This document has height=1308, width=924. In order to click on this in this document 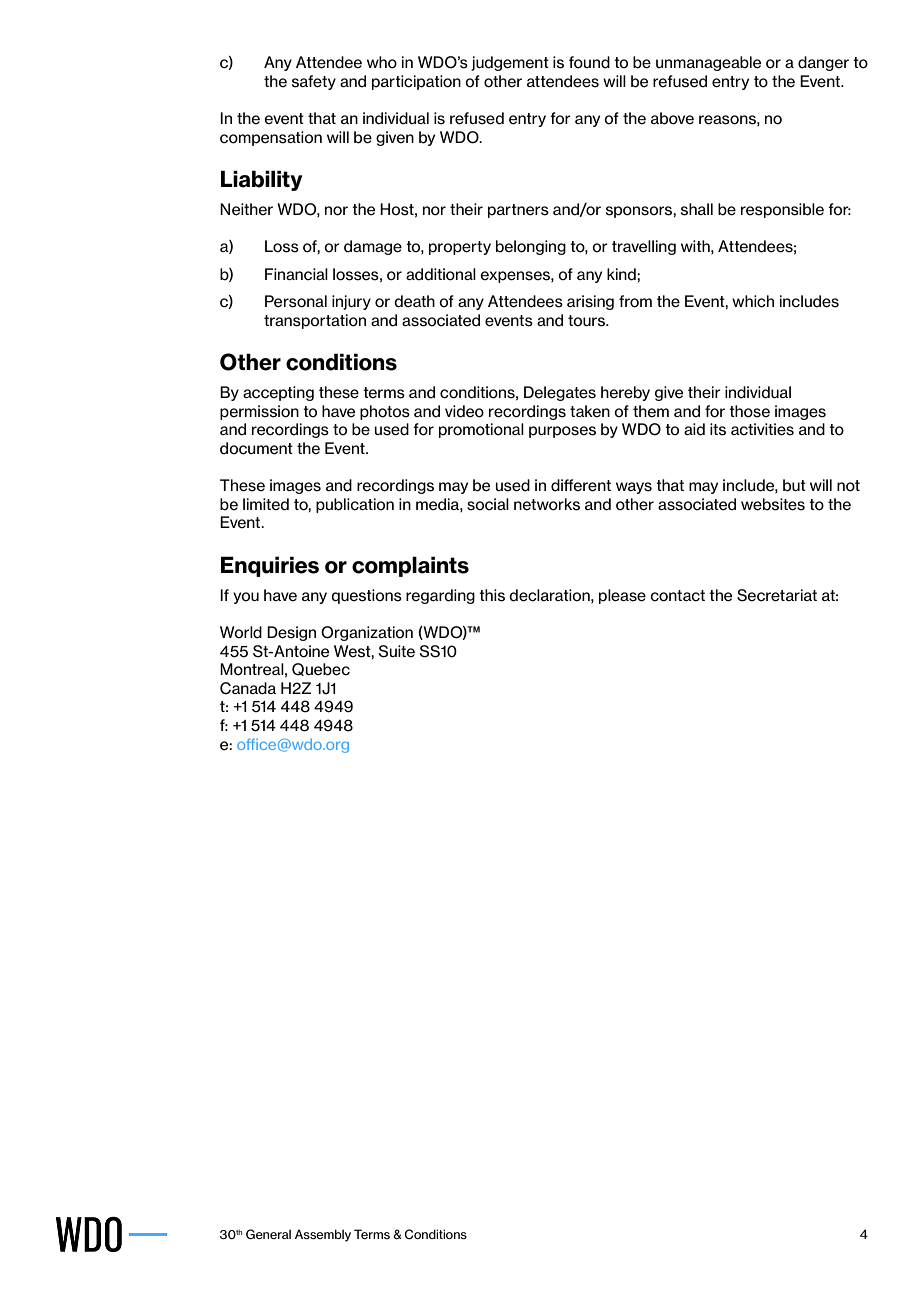, I will do `click(492, 595)`.
